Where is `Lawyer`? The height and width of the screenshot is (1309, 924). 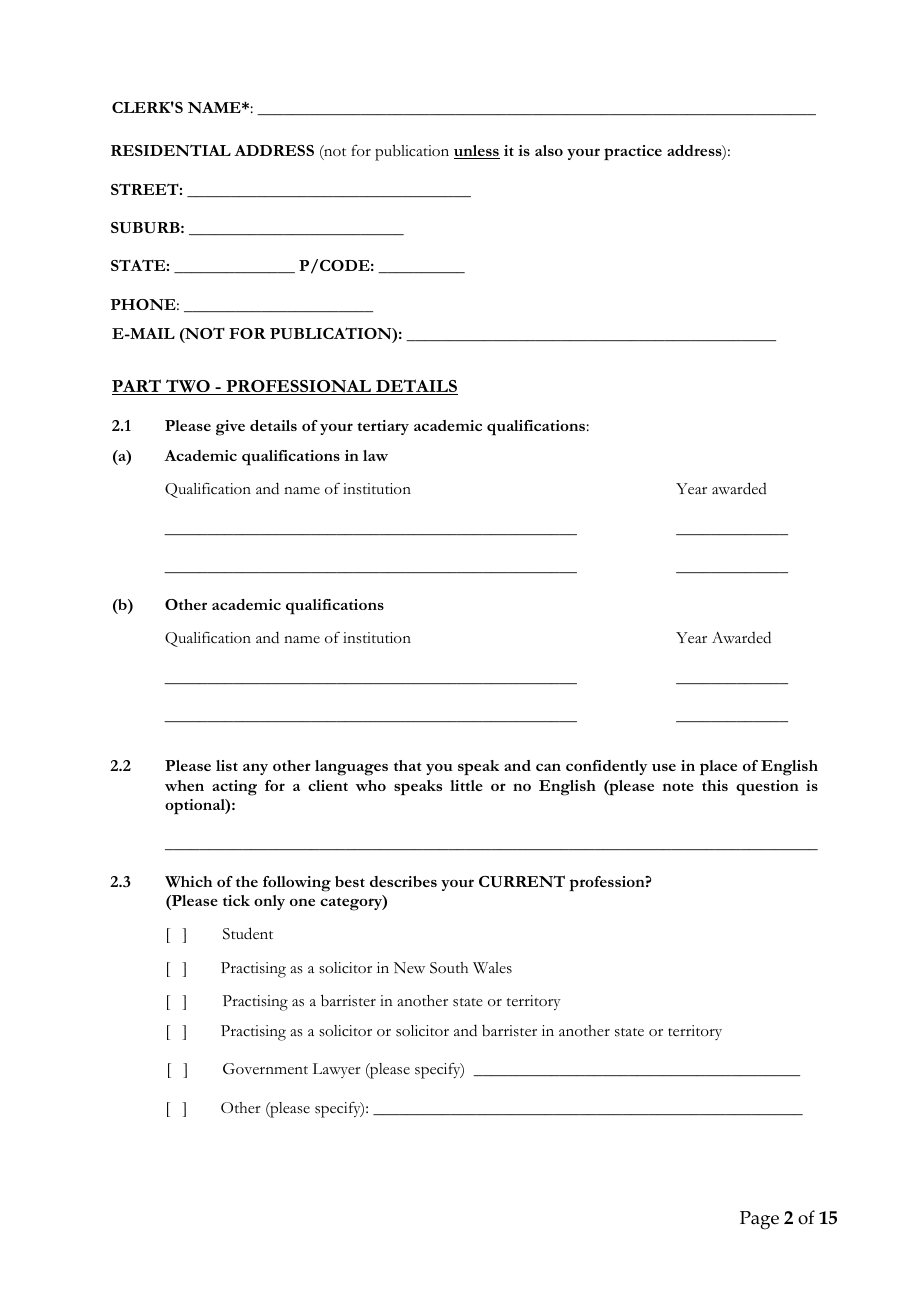 Lawyer is located at coordinates (337, 1070).
